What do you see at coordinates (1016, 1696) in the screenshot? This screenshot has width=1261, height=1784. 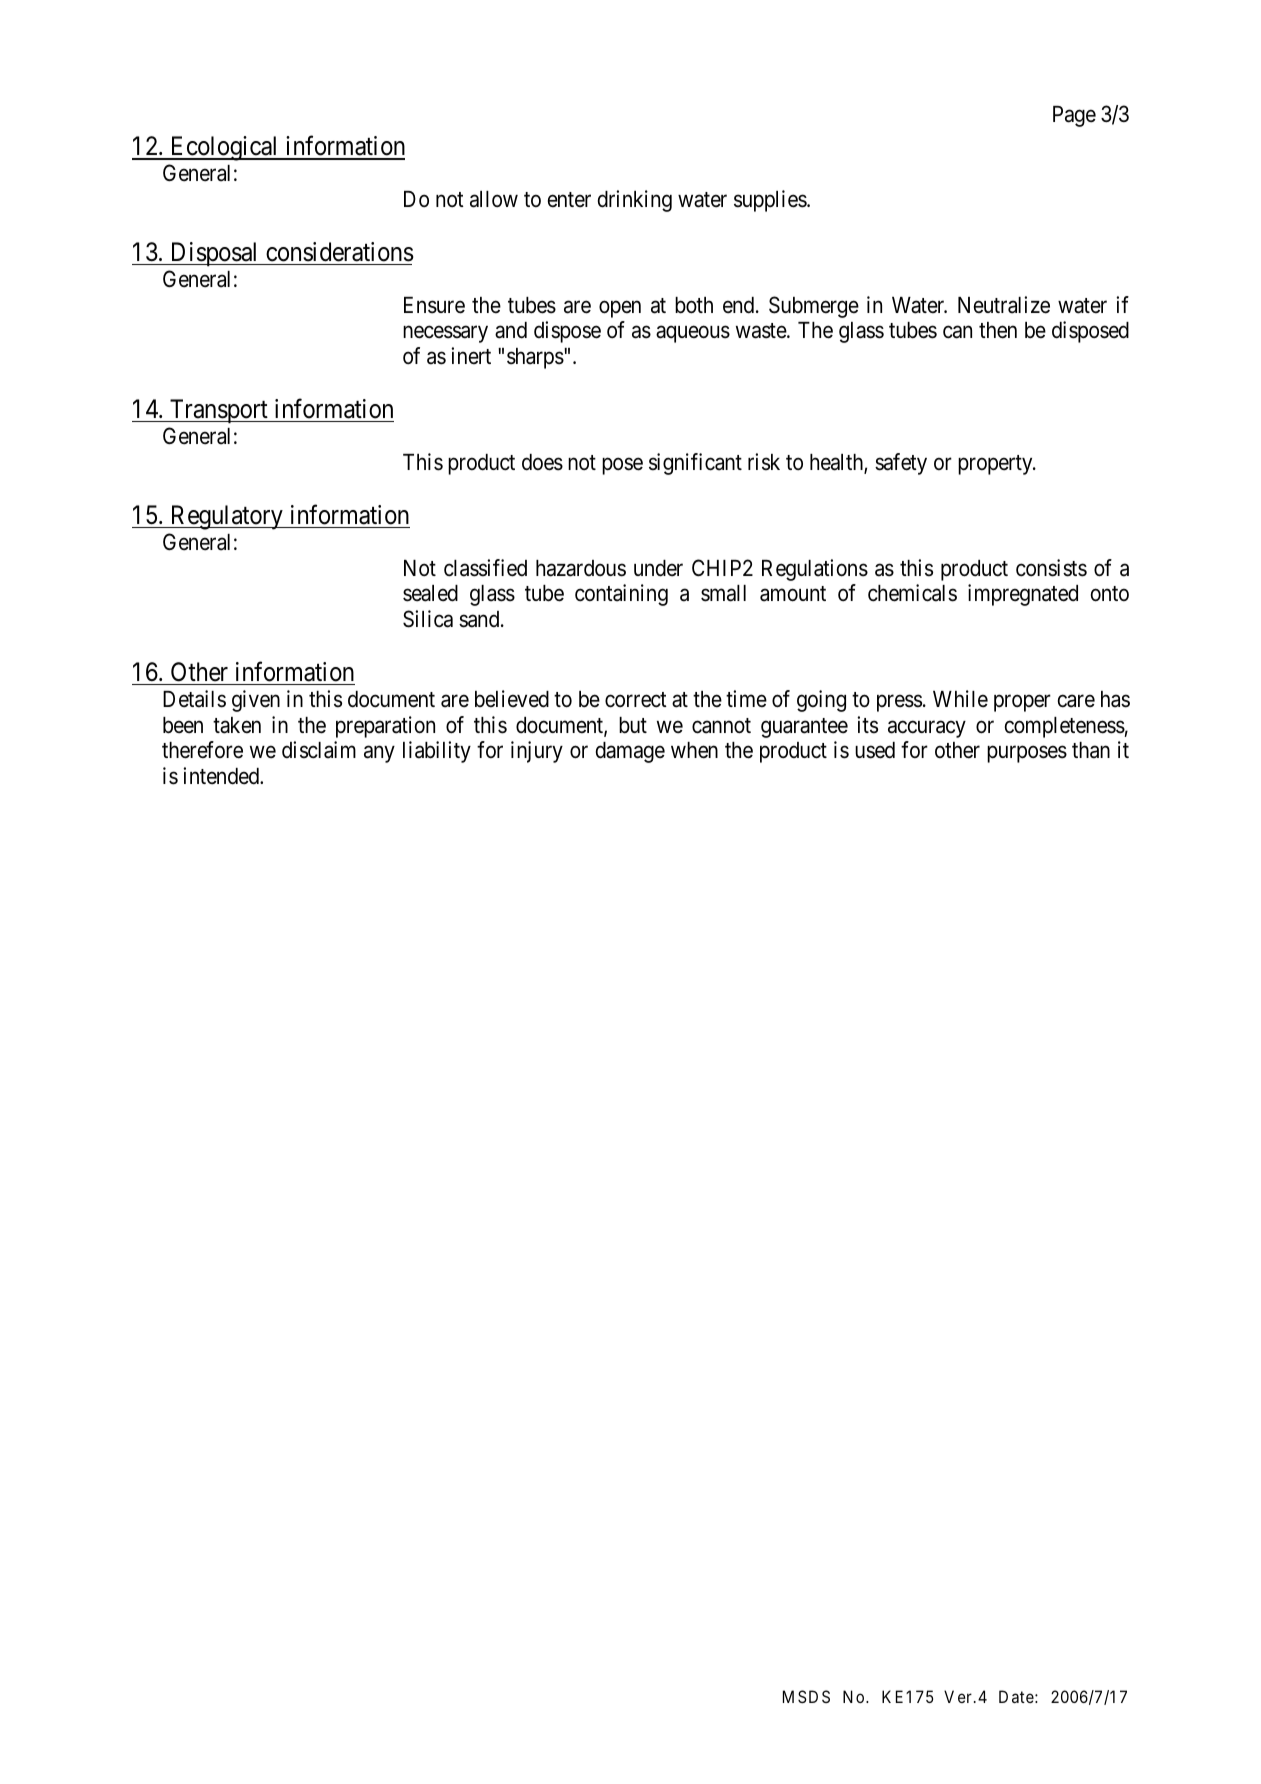 I see `Date` at bounding box center [1016, 1696].
